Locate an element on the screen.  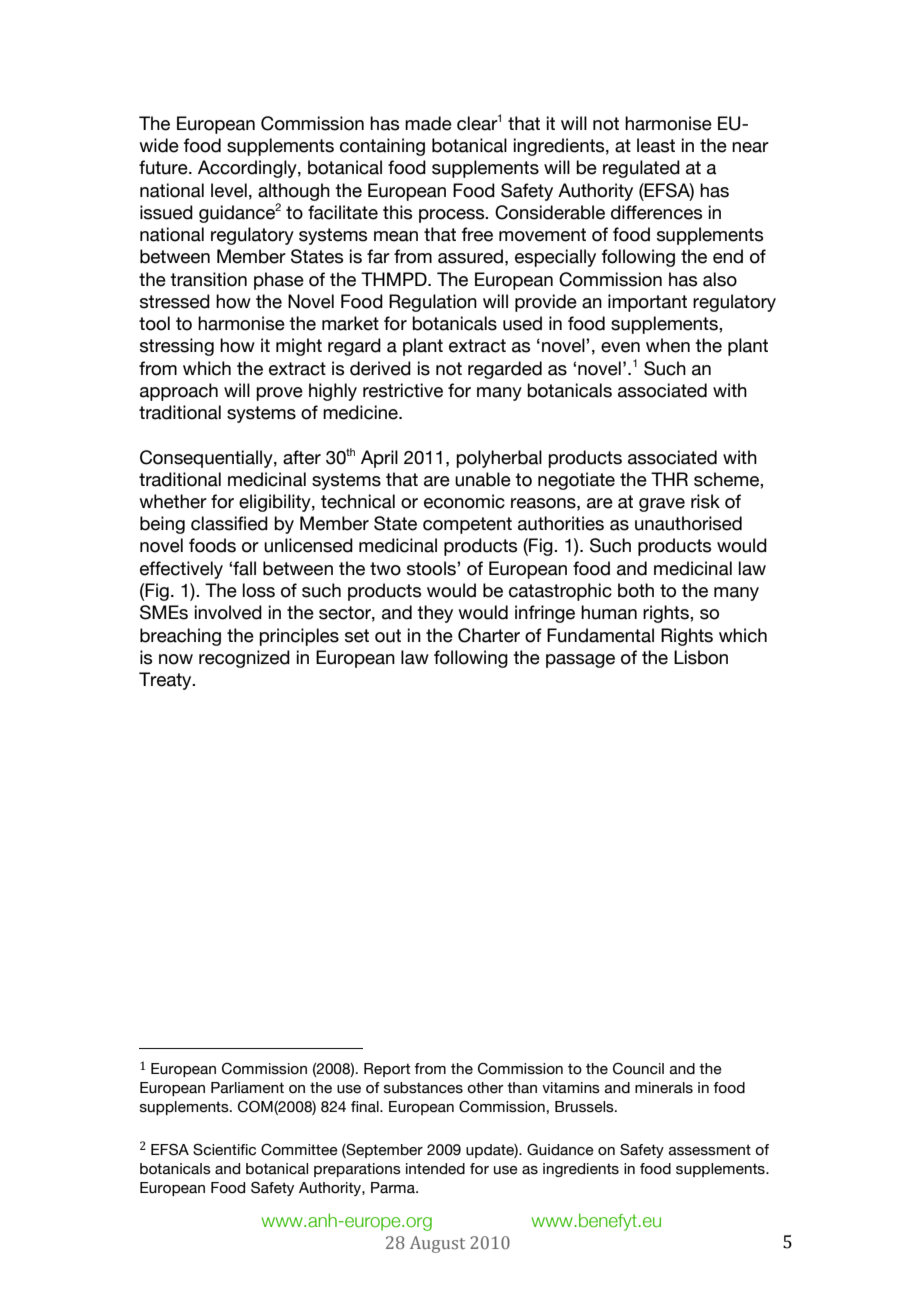
Report is located at coordinates (387, 1070).
